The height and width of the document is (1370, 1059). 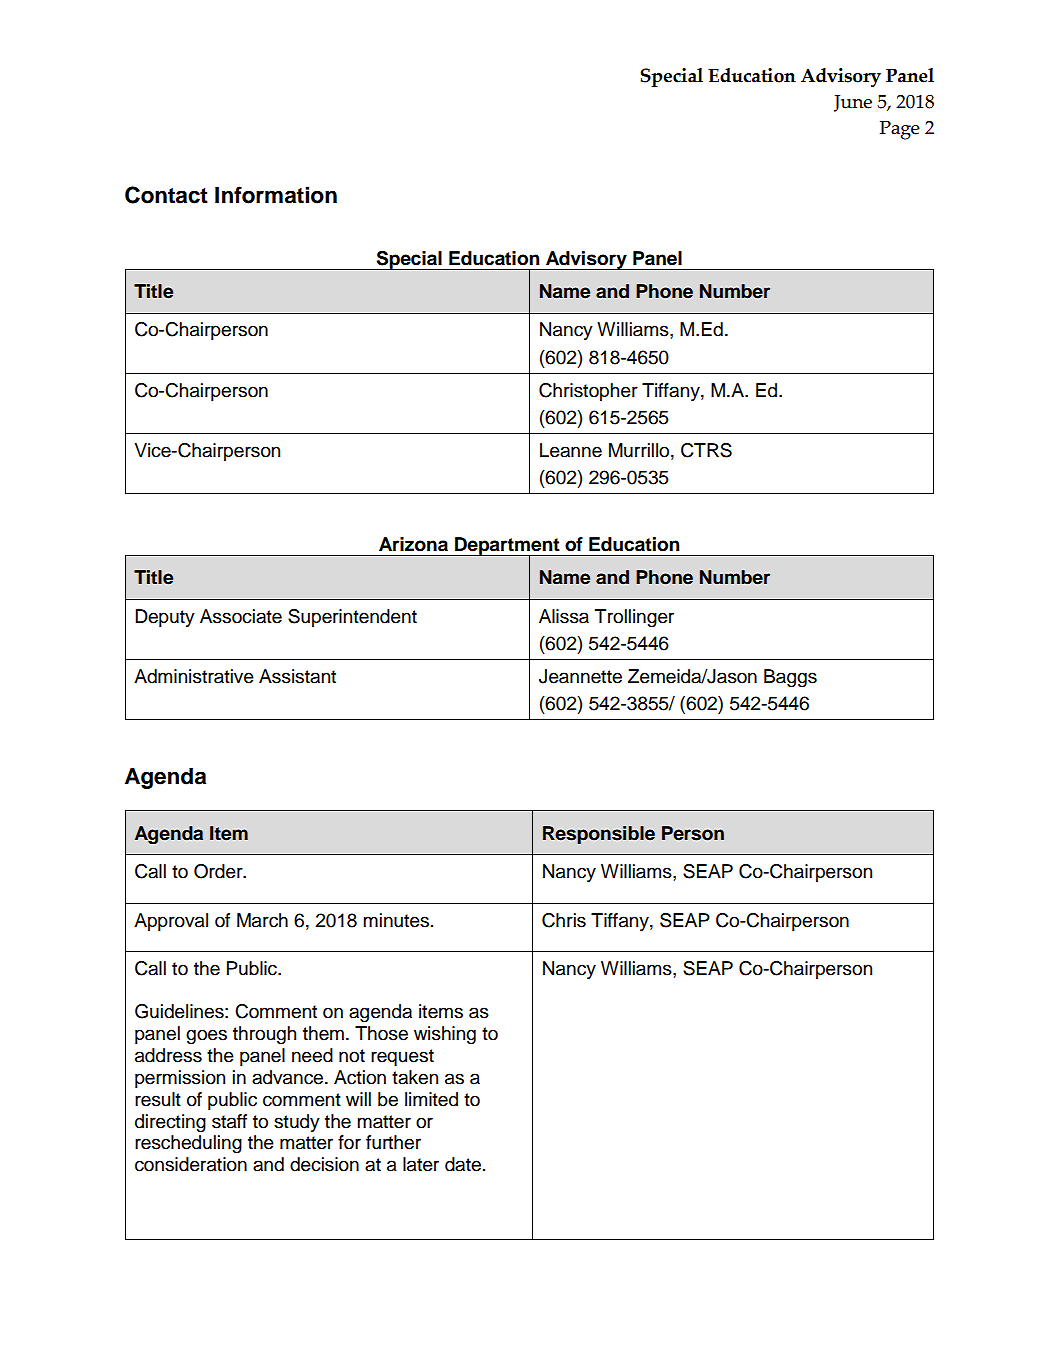 What do you see at coordinates (900, 130) in the document?
I see `Page` at bounding box center [900, 130].
